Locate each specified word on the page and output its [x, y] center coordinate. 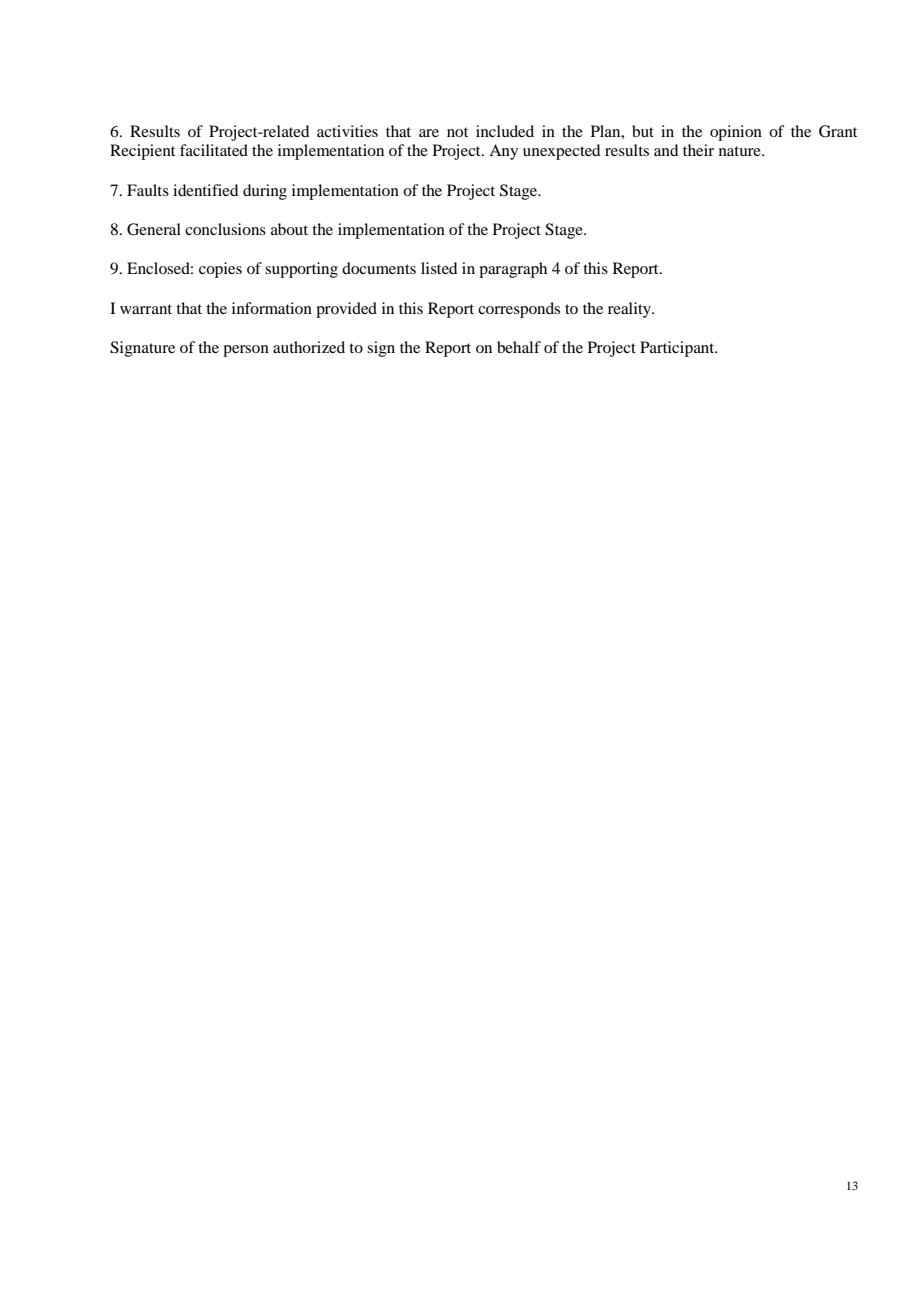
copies [220, 270]
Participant [678, 349]
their [698, 150]
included [505, 131]
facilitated [214, 150]
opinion [736, 133]
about [289, 229]
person [246, 351]
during [265, 192]
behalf [519, 347]
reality [631, 310]
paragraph [513, 270]
